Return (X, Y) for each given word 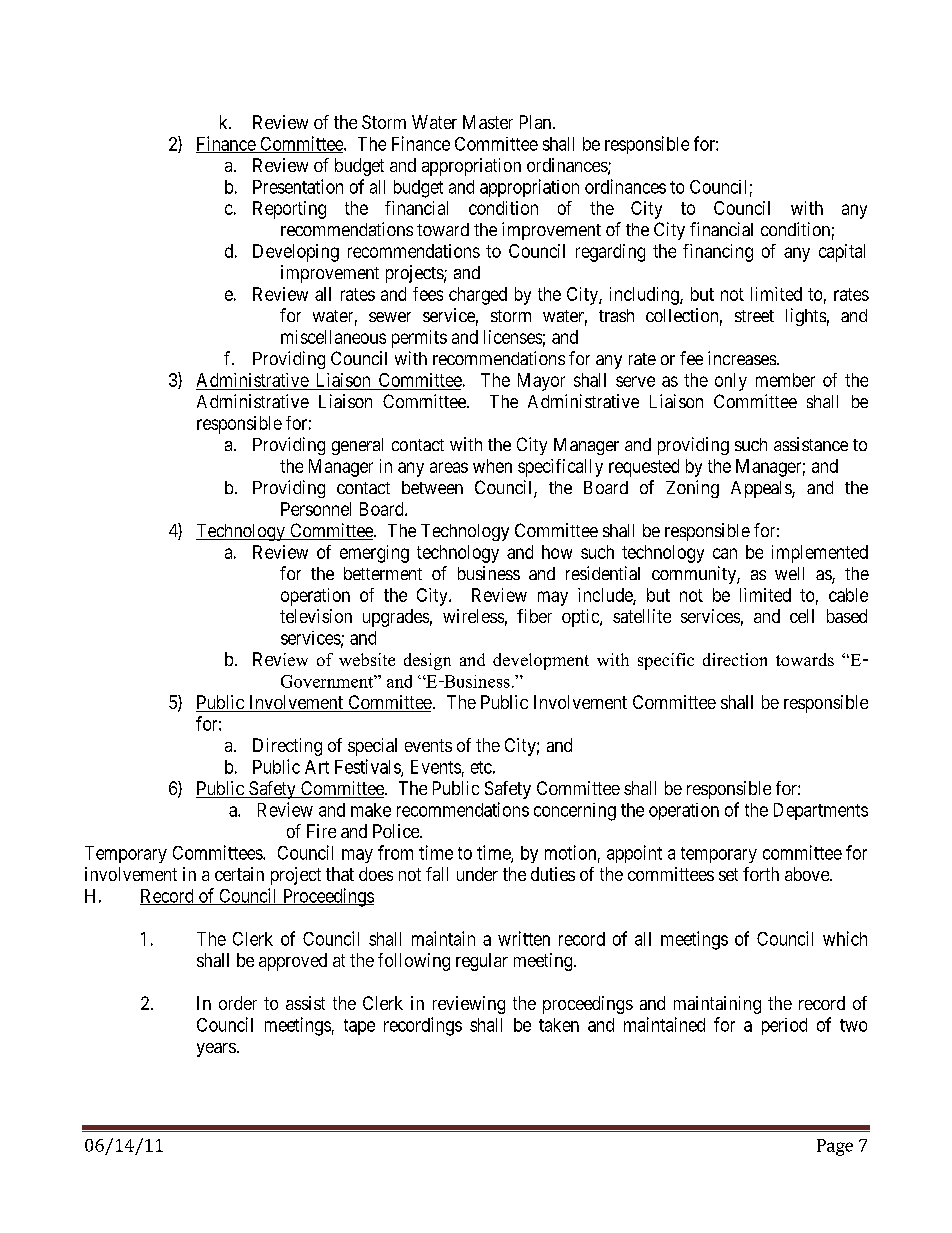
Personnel (316, 509)
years (216, 1050)
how (557, 552)
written (524, 938)
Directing (287, 747)
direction (735, 659)
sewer (390, 317)
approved (293, 962)
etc (481, 767)
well (789, 573)
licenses (513, 337)
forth (761, 874)
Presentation (298, 186)
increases (742, 358)
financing (718, 253)
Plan (537, 122)
